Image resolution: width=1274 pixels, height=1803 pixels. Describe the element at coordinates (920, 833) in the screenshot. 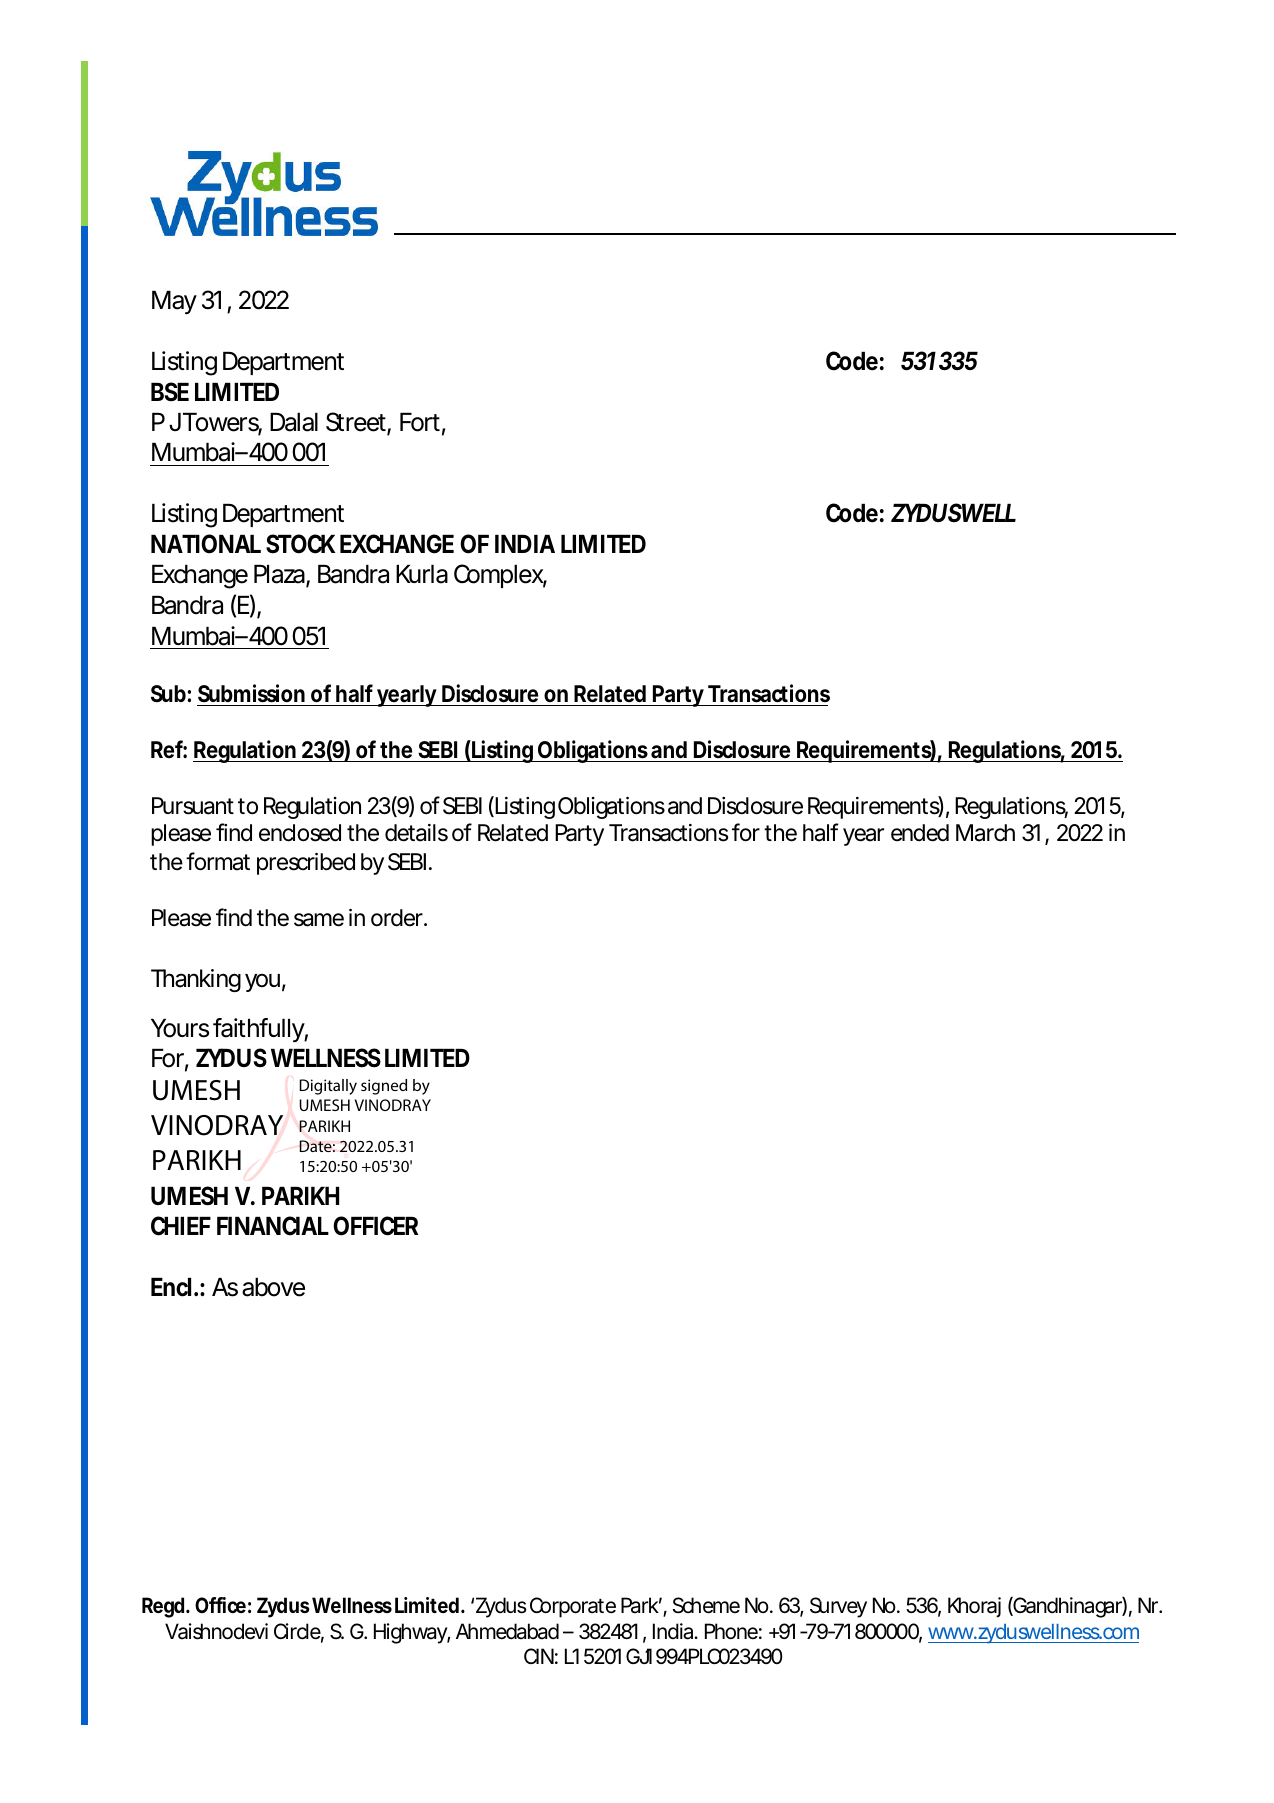

I see `ended` at that location.
